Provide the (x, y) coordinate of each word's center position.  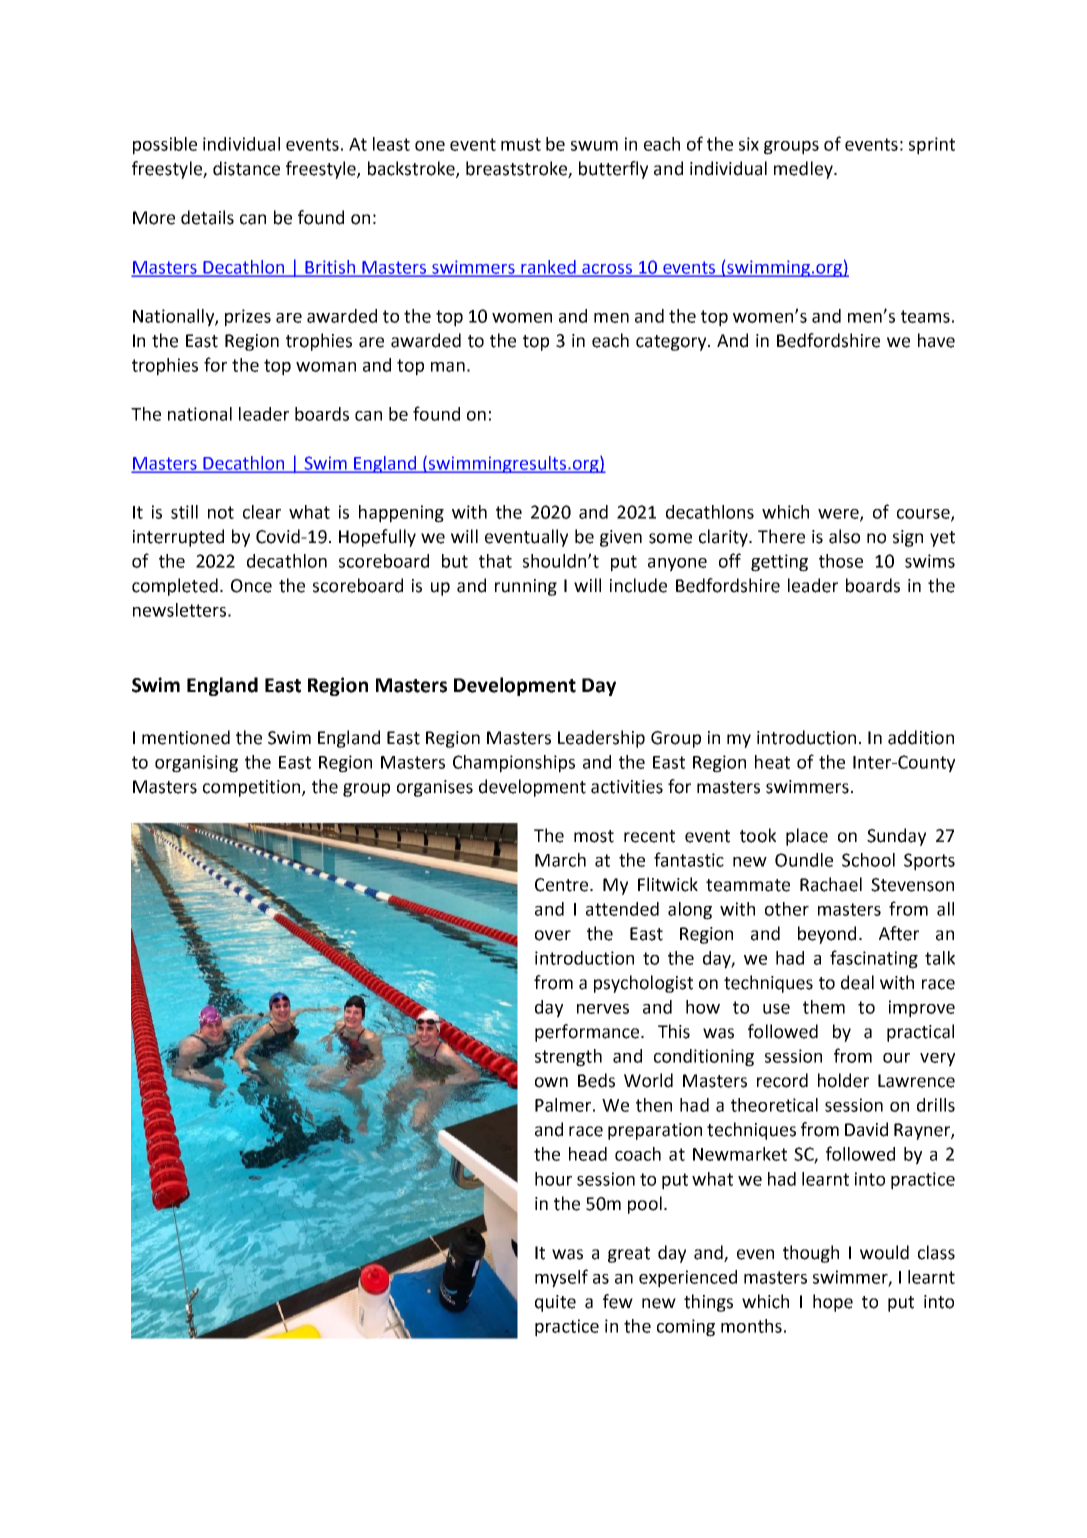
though (811, 1254)
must (521, 144)
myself (561, 1278)
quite (555, 1303)
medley (804, 170)
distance (246, 168)
